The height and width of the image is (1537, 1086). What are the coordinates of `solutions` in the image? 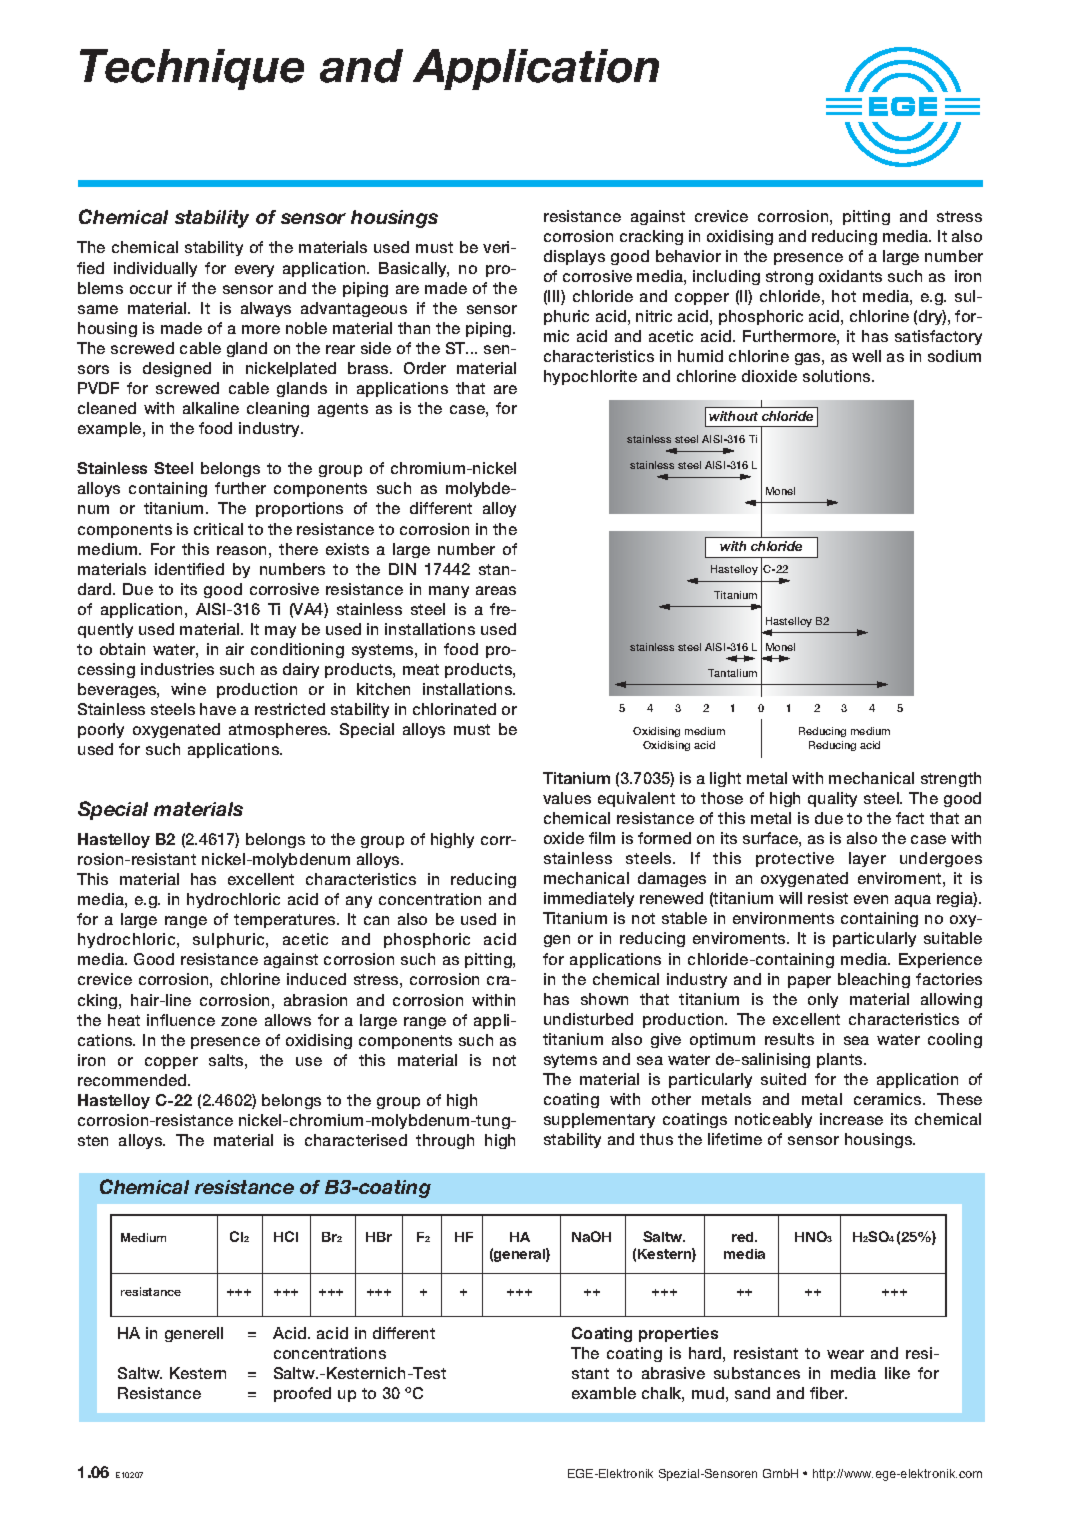 It's located at (838, 376).
